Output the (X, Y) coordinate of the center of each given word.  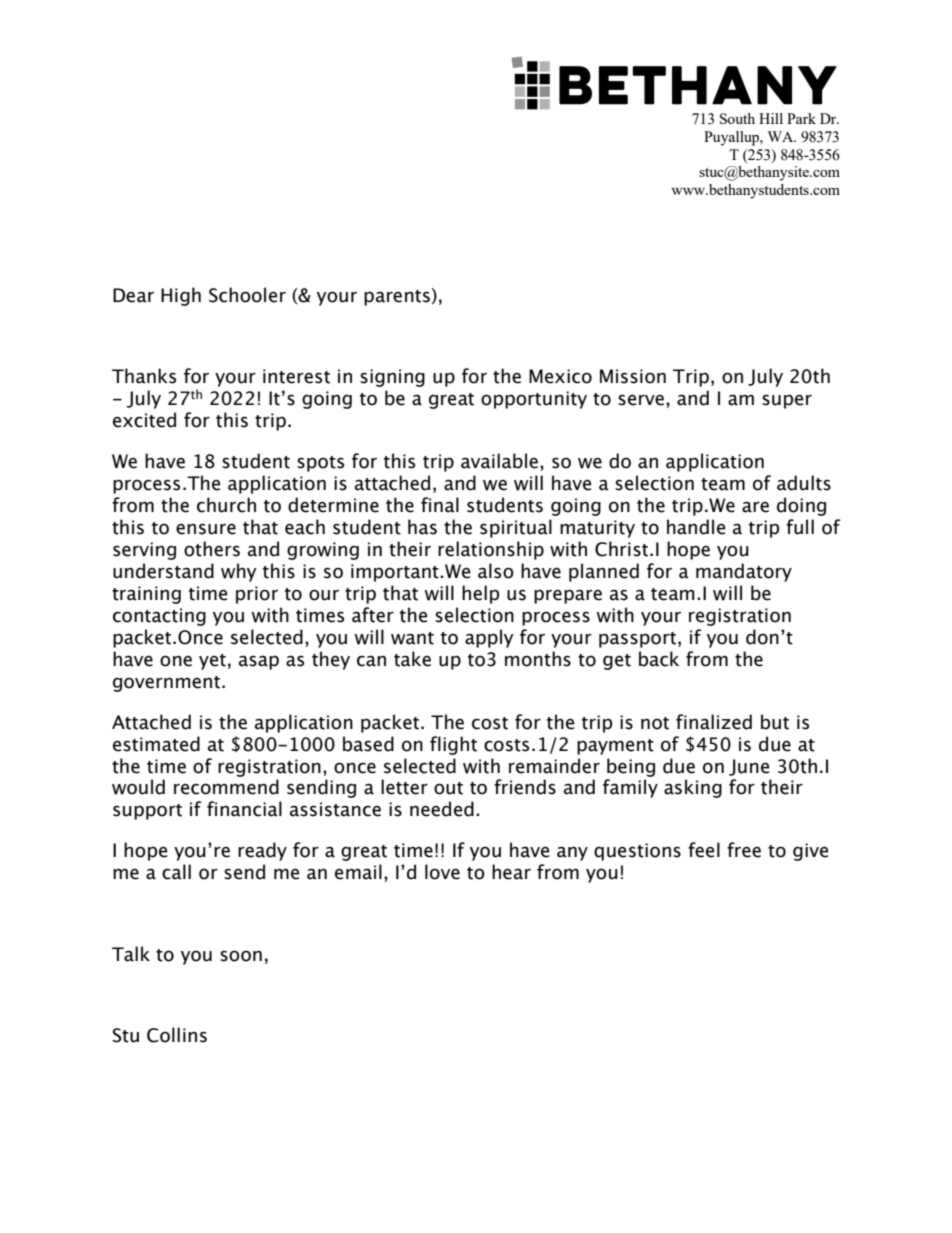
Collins (177, 1035)
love (442, 872)
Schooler (247, 295)
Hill (771, 118)
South (737, 118)
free (744, 850)
